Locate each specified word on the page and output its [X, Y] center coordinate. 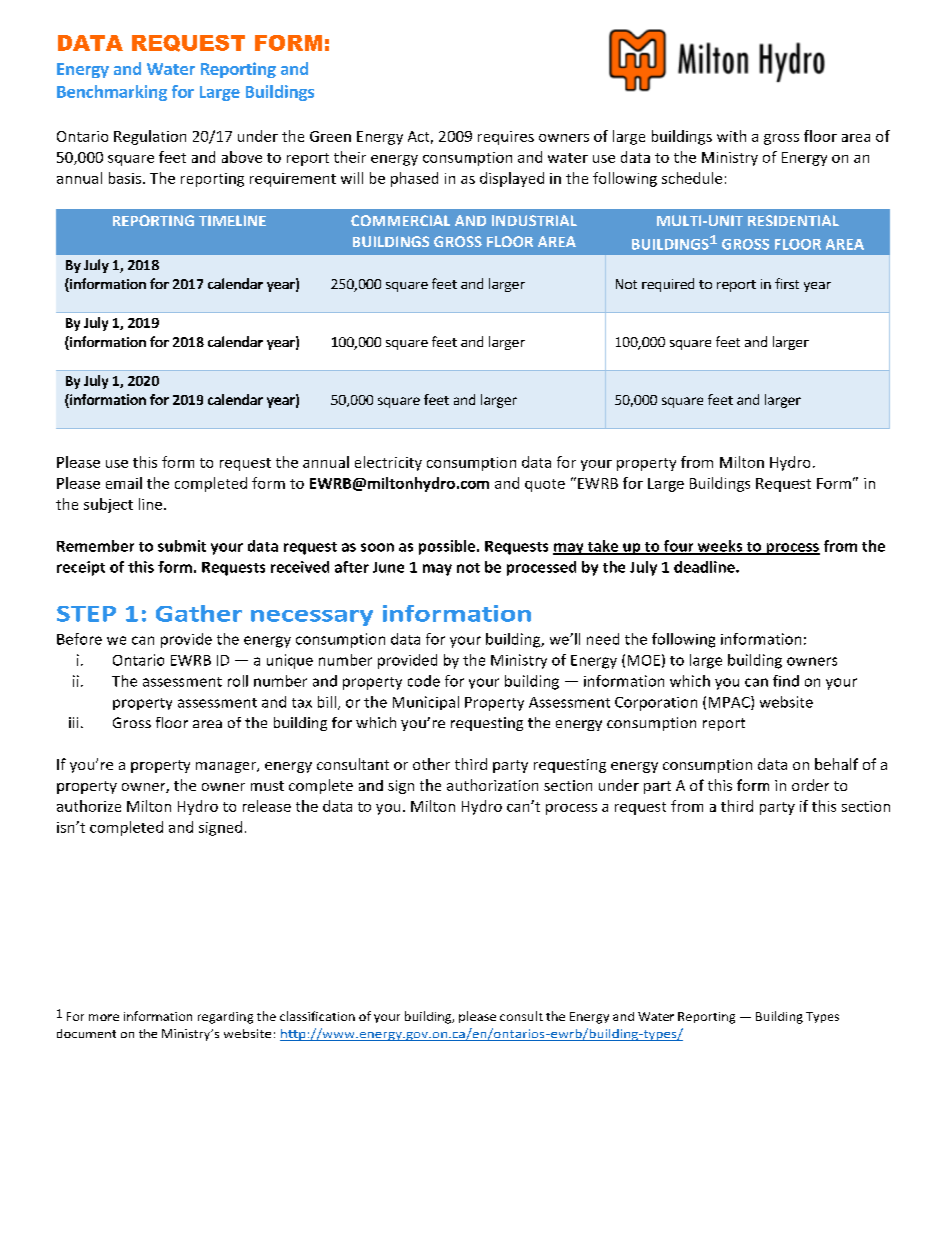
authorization [492, 785]
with [731, 136]
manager [227, 767]
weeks [720, 547]
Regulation [150, 137]
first [787, 283]
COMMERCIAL [400, 220]
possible [448, 547]
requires [506, 138]
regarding [225, 1018]
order [810, 785]
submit [182, 546]
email [124, 483]
